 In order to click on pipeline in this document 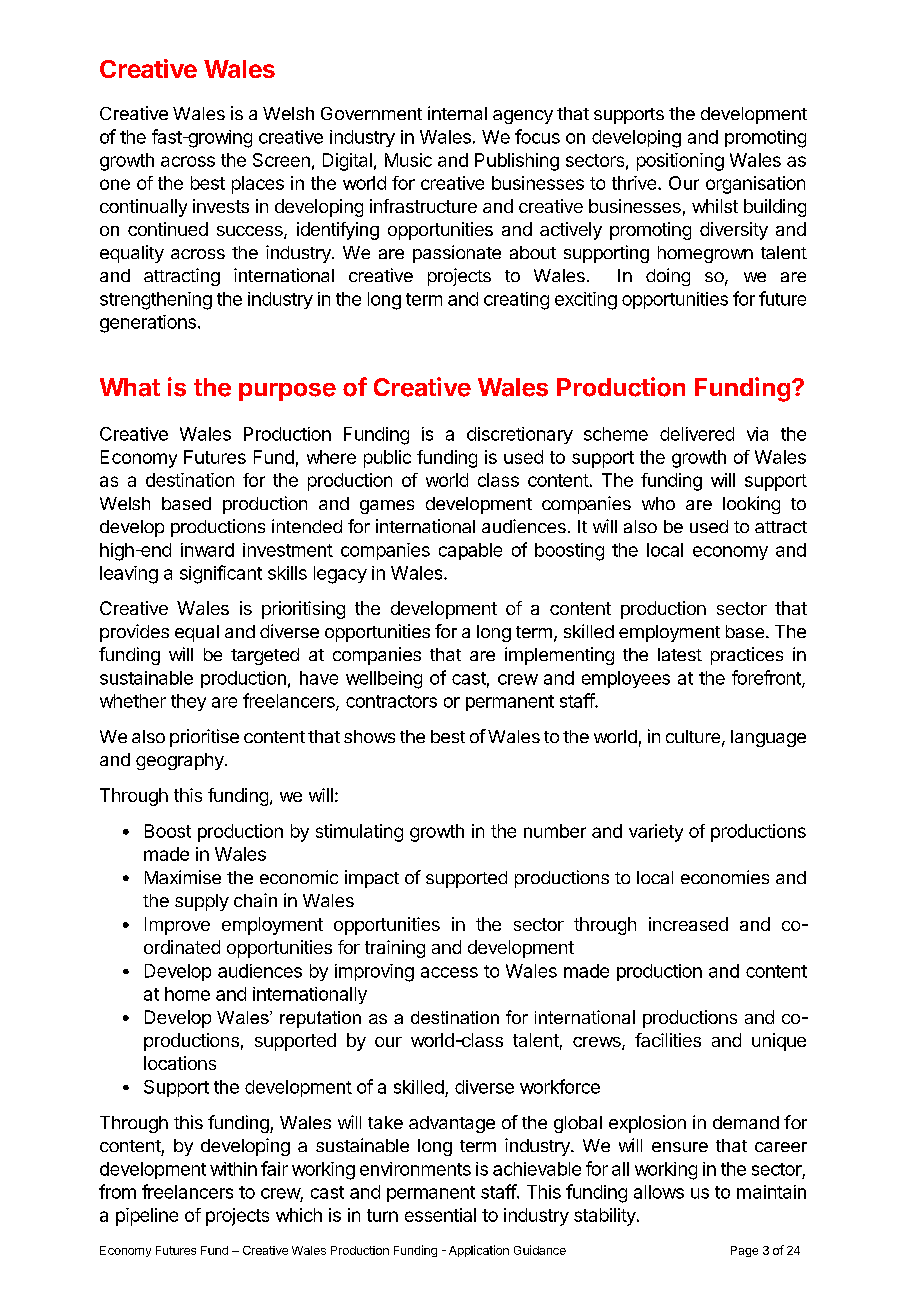, I will do `click(147, 1217)`.
